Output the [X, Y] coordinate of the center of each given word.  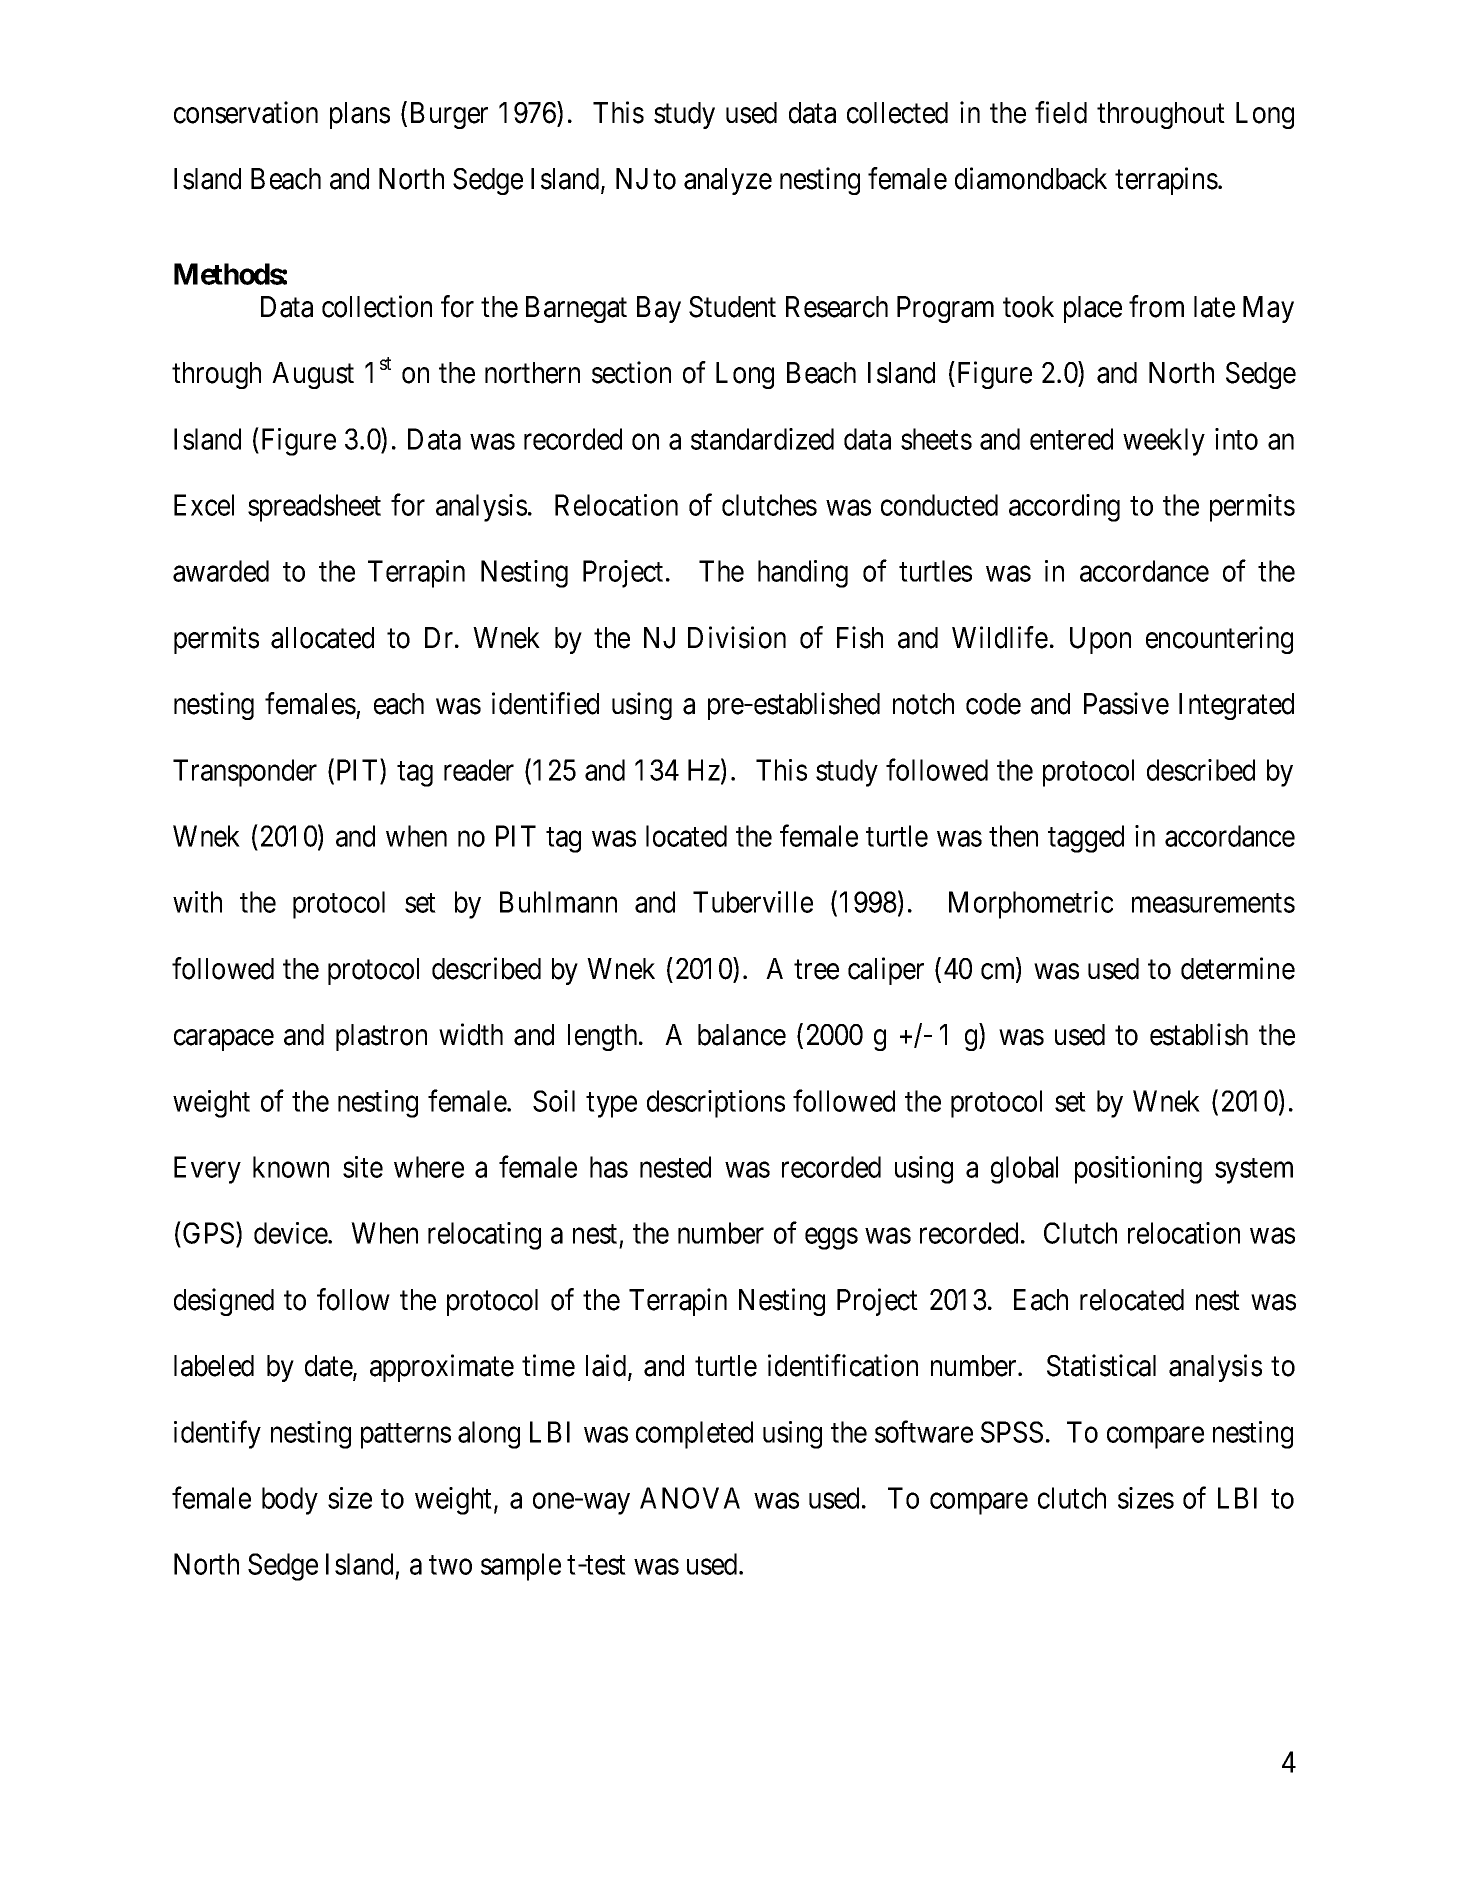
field [1061, 112]
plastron [381, 1037]
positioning [1138, 1170]
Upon [1100, 640]
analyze [728, 181]
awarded [221, 571]
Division [737, 637]
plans [360, 115]
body [290, 1501]
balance [742, 1035]
